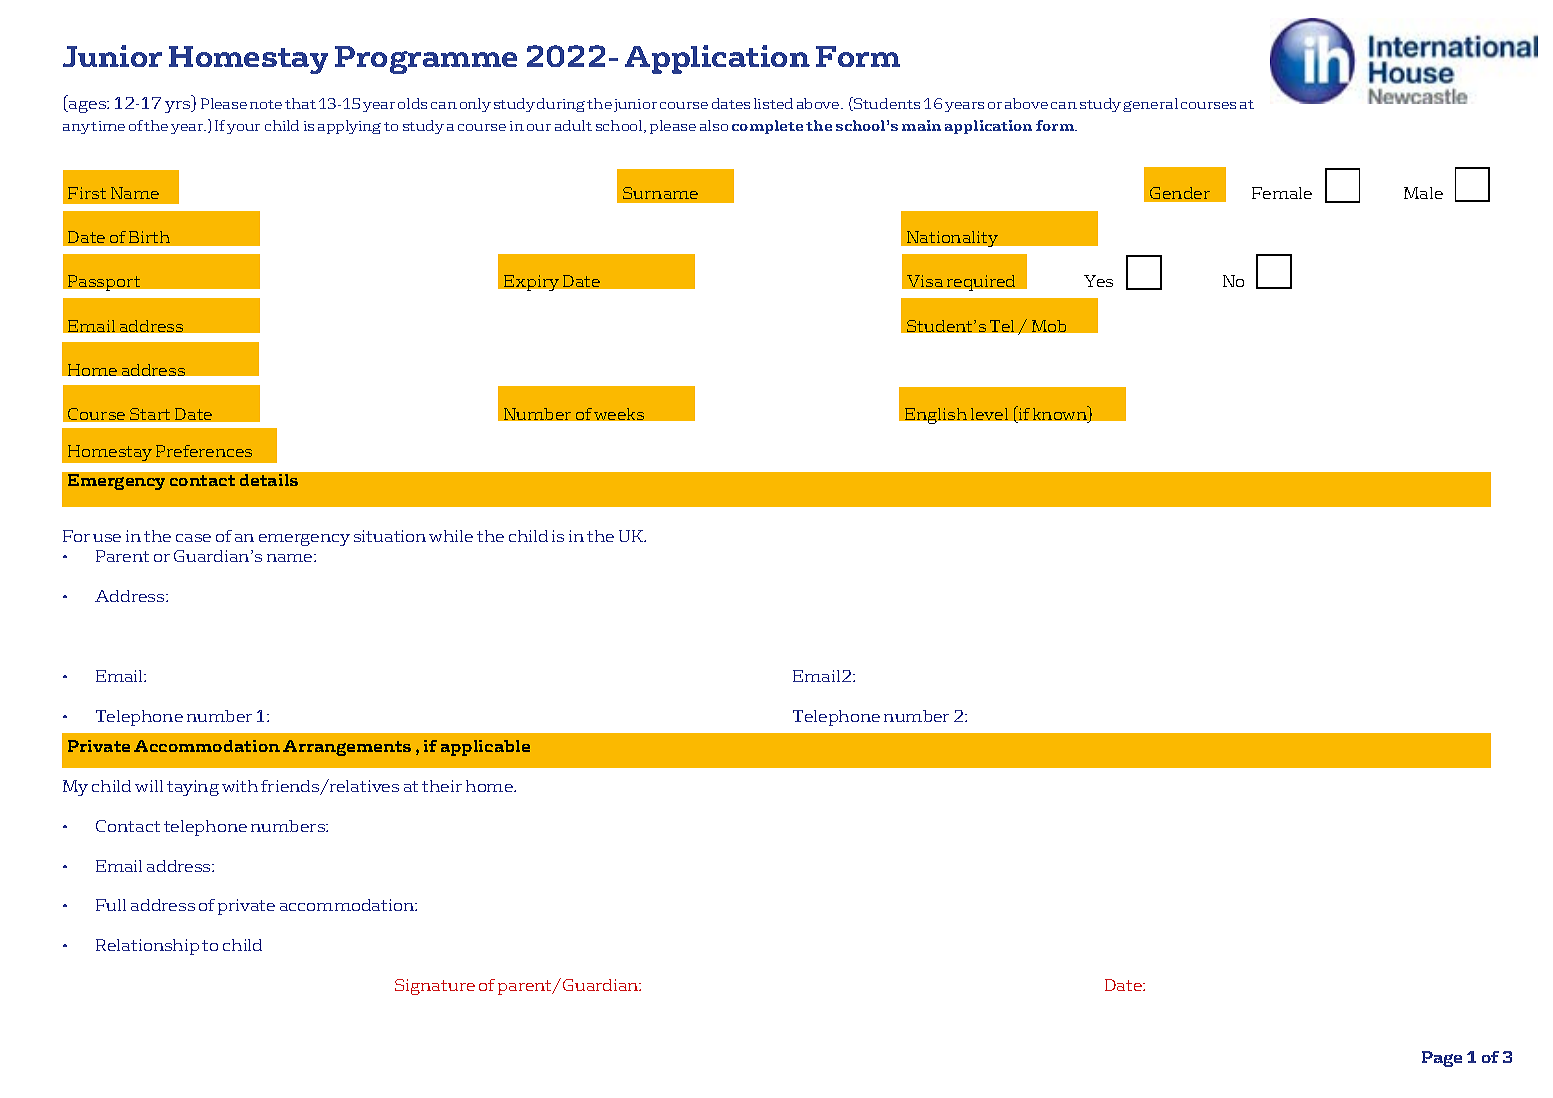 The height and width of the page is (1098, 1553). I want to click on Preferences, so click(204, 451).
